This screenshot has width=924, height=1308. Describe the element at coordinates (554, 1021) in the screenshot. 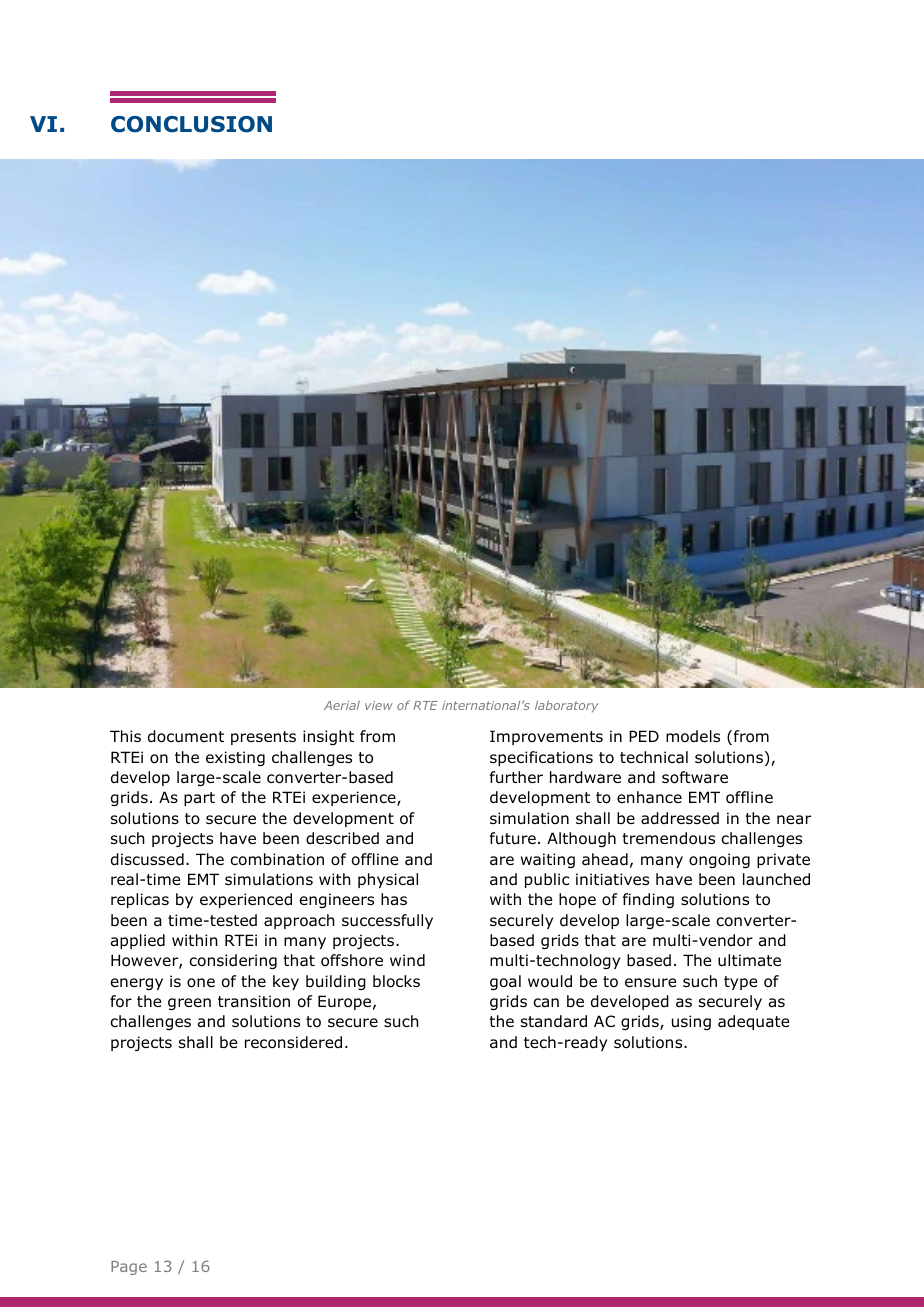

I see `standard` at that location.
